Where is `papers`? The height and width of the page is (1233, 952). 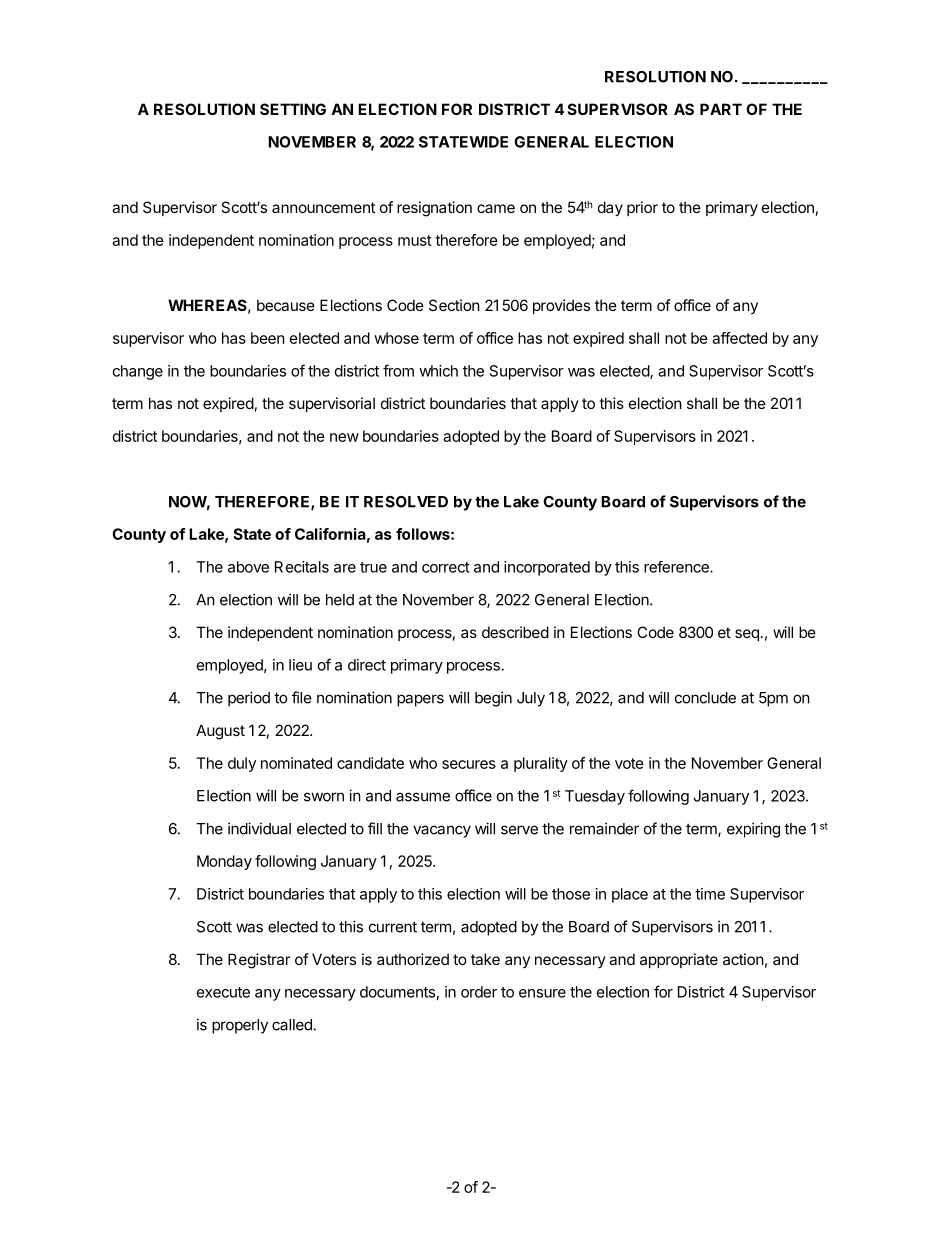 papers is located at coordinates (420, 700).
